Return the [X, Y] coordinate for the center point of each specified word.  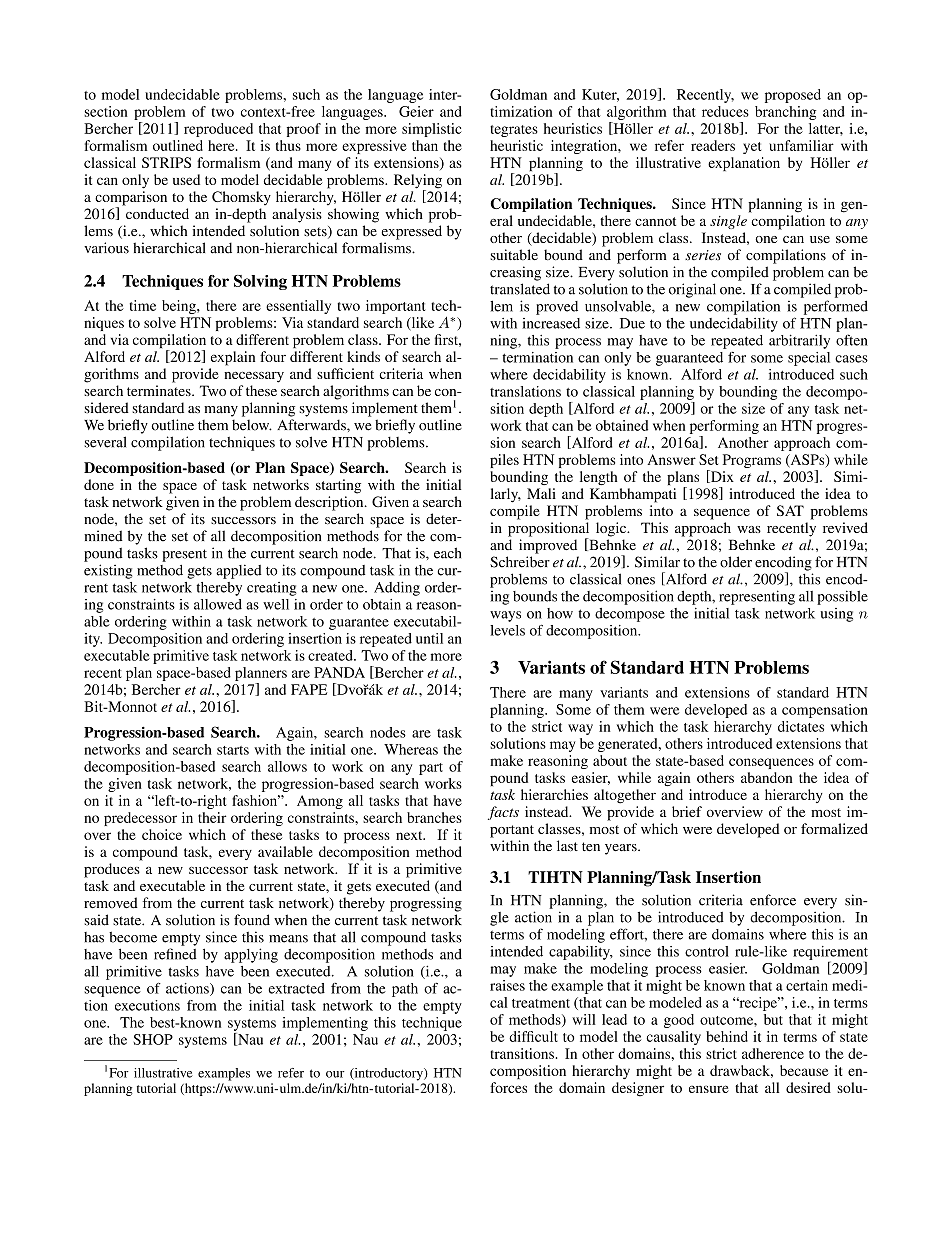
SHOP [153, 1039]
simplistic [432, 130]
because [804, 1070]
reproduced [218, 130]
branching [785, 113]
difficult [533, 1036]
